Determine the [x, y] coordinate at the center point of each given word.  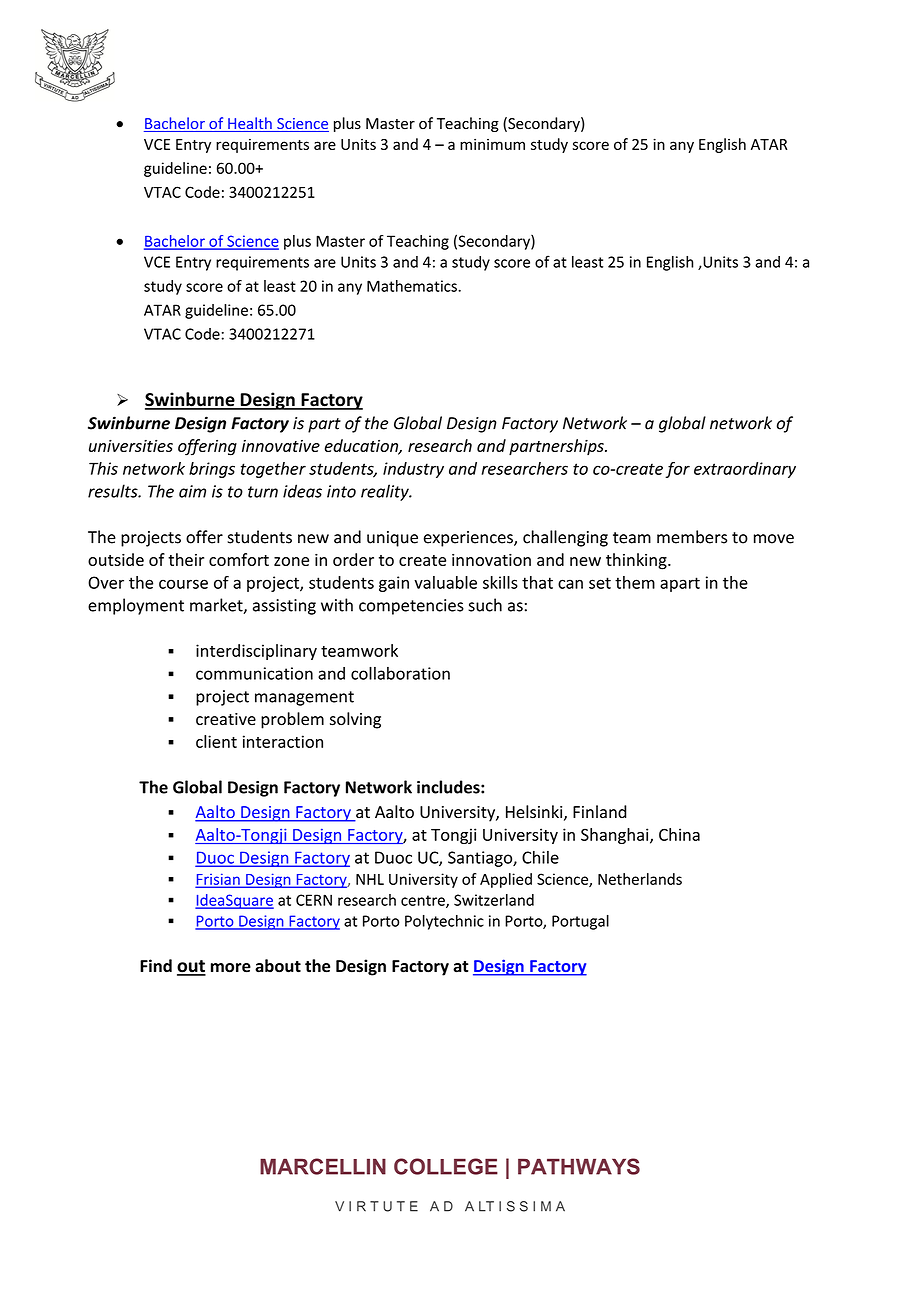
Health [250, 124]
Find [156, 966]
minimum [492, 144]
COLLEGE [446, 1166]
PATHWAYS [579, 1166]
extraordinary [745, 470]
